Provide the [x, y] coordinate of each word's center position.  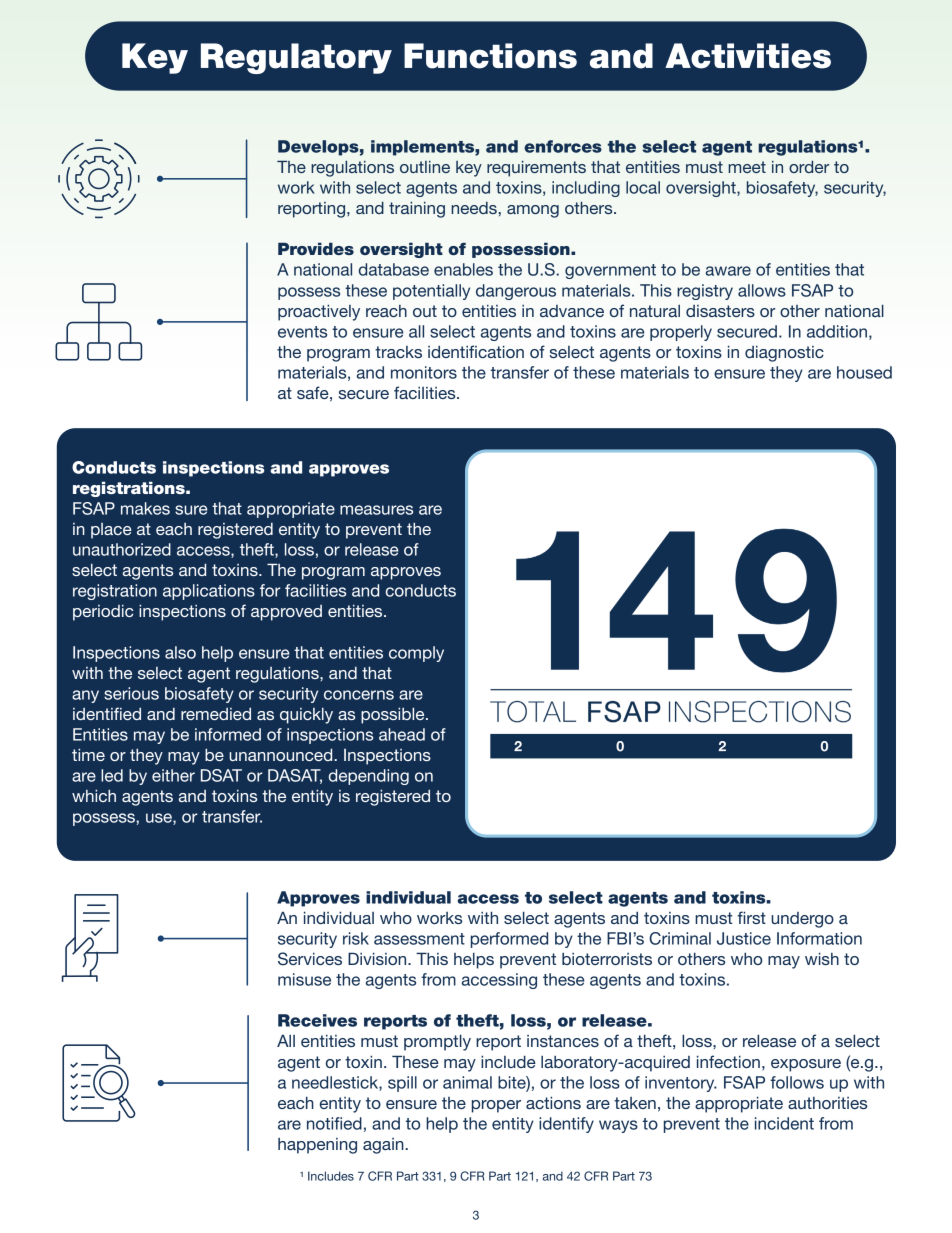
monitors [424, 372]
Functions [490, 56]
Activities [748, 56]
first [751, 917]
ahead [402, 734]
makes [145, 508]
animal [467, 1082]
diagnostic [784, 354]
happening [317, 1146]
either [173, 775]
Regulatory [296, 58]
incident [784, 1123]
